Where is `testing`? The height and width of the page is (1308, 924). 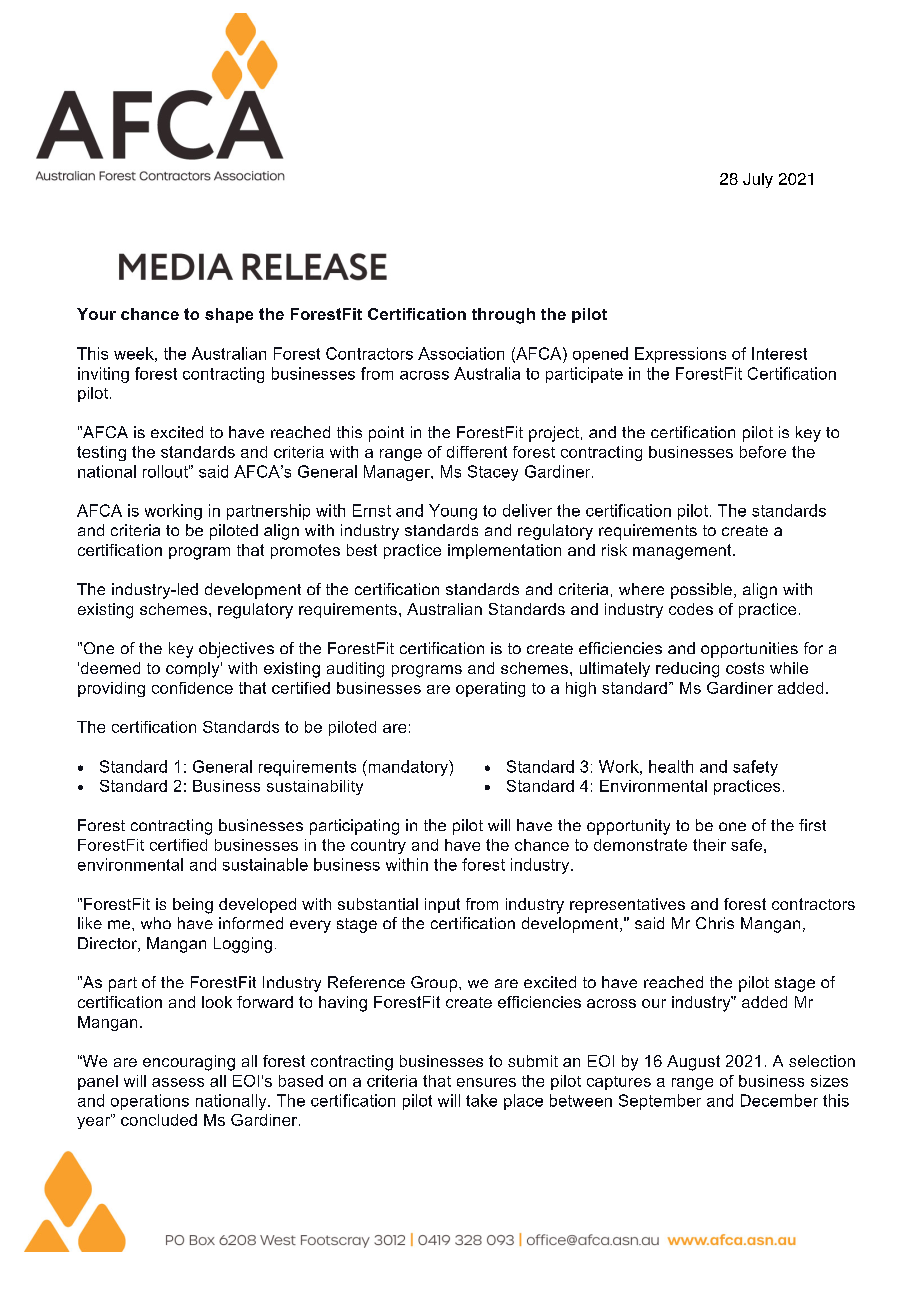 testing is located at coordinates (101, 453).
